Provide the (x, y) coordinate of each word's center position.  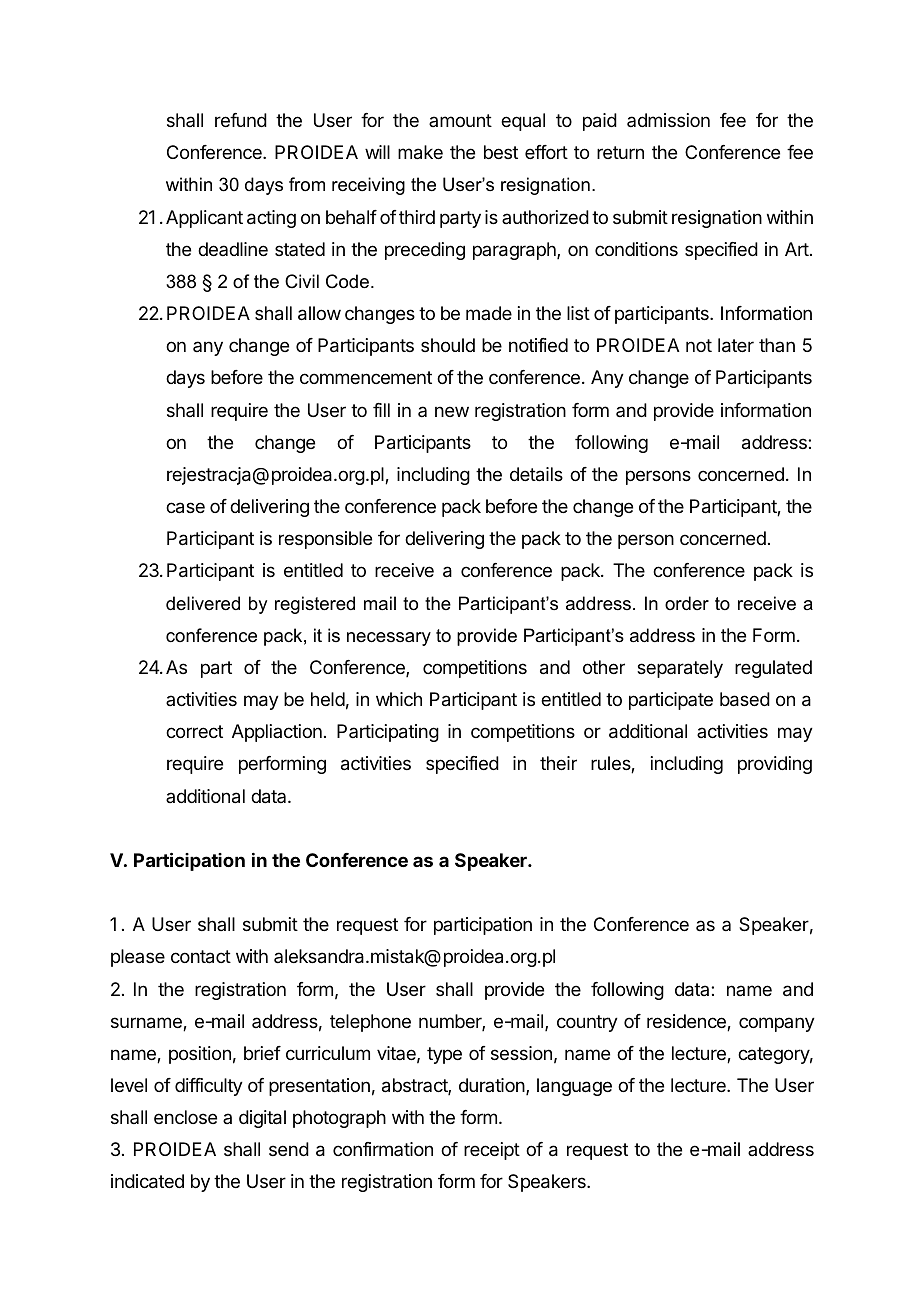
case (185, 508)
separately (680, 669)
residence (687, 1022)
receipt (492, 1151)
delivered (203, 603)
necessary (389, 639)
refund (241, 120)
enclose (185, 1117)
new (452, 411)
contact (201, 957)
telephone (370, 1023)
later (736, 345)
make (420, 152)
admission (668, 120)
